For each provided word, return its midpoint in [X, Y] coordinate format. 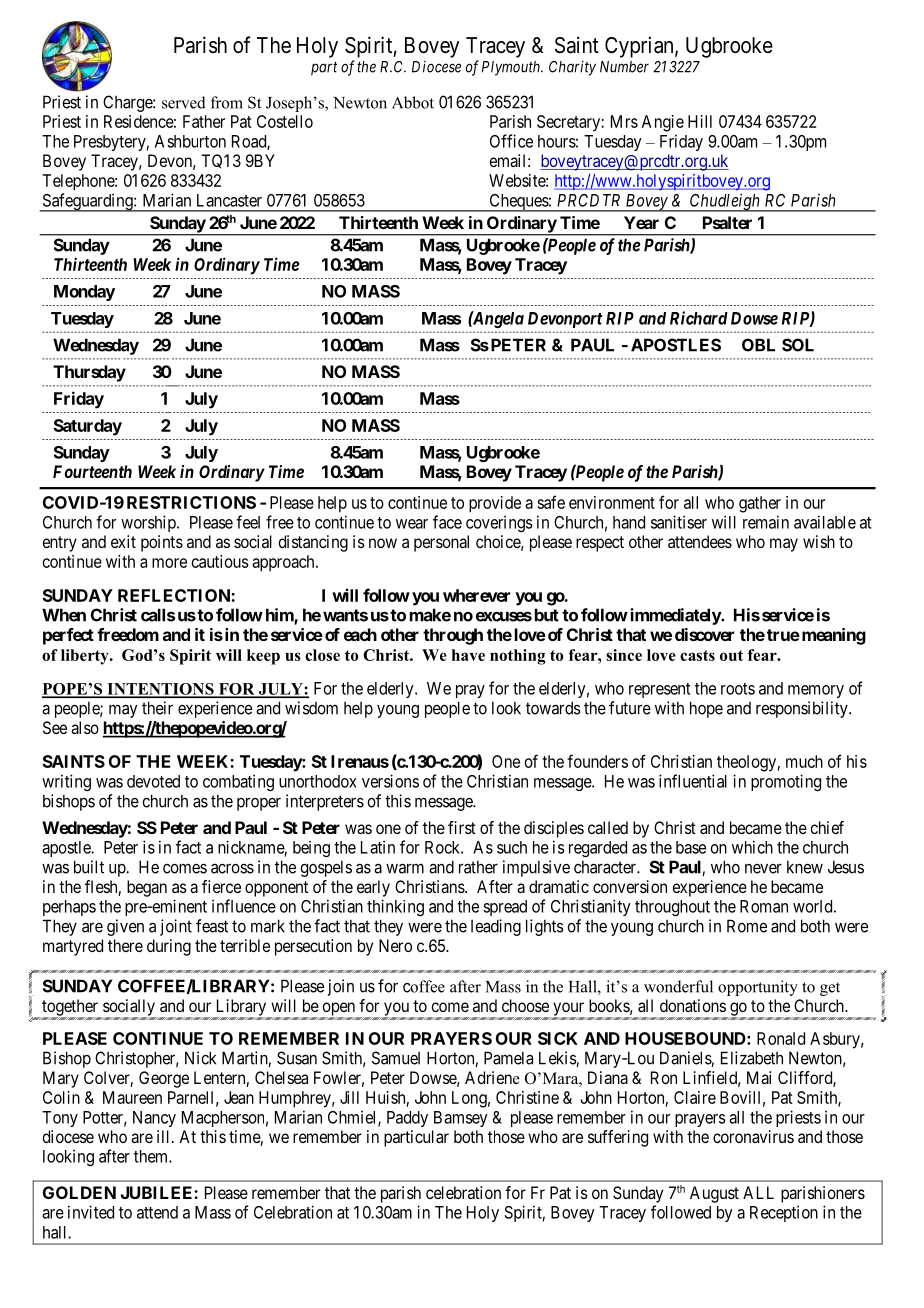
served [184, 102]
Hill [700, 121]
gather [760, 504]
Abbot [413, 102]
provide [495, 504]
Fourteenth [92, 471]
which [752, 847]
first [462, 827]
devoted [153, 781]
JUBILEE [158, 1192]
